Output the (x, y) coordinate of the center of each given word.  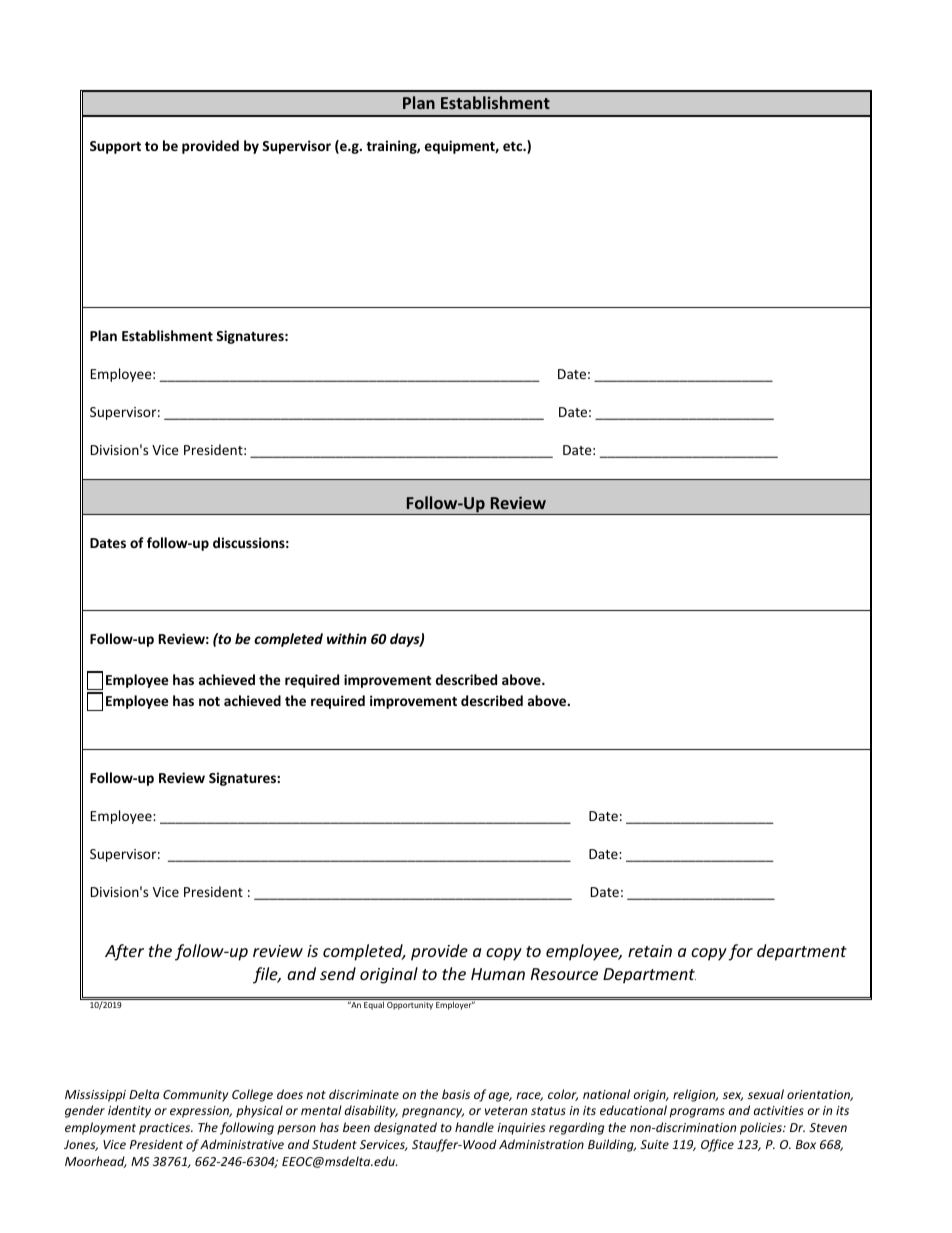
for (741, 952)
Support (115, 147)
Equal (374, 1004)
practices (166, 1129)
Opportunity (410, 1006)
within (347, 638)
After (124, 952)
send (338, 973)
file (266, 975)
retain (650, 951)
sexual (766, 1094)
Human (498, 974)
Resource (564, 974)
